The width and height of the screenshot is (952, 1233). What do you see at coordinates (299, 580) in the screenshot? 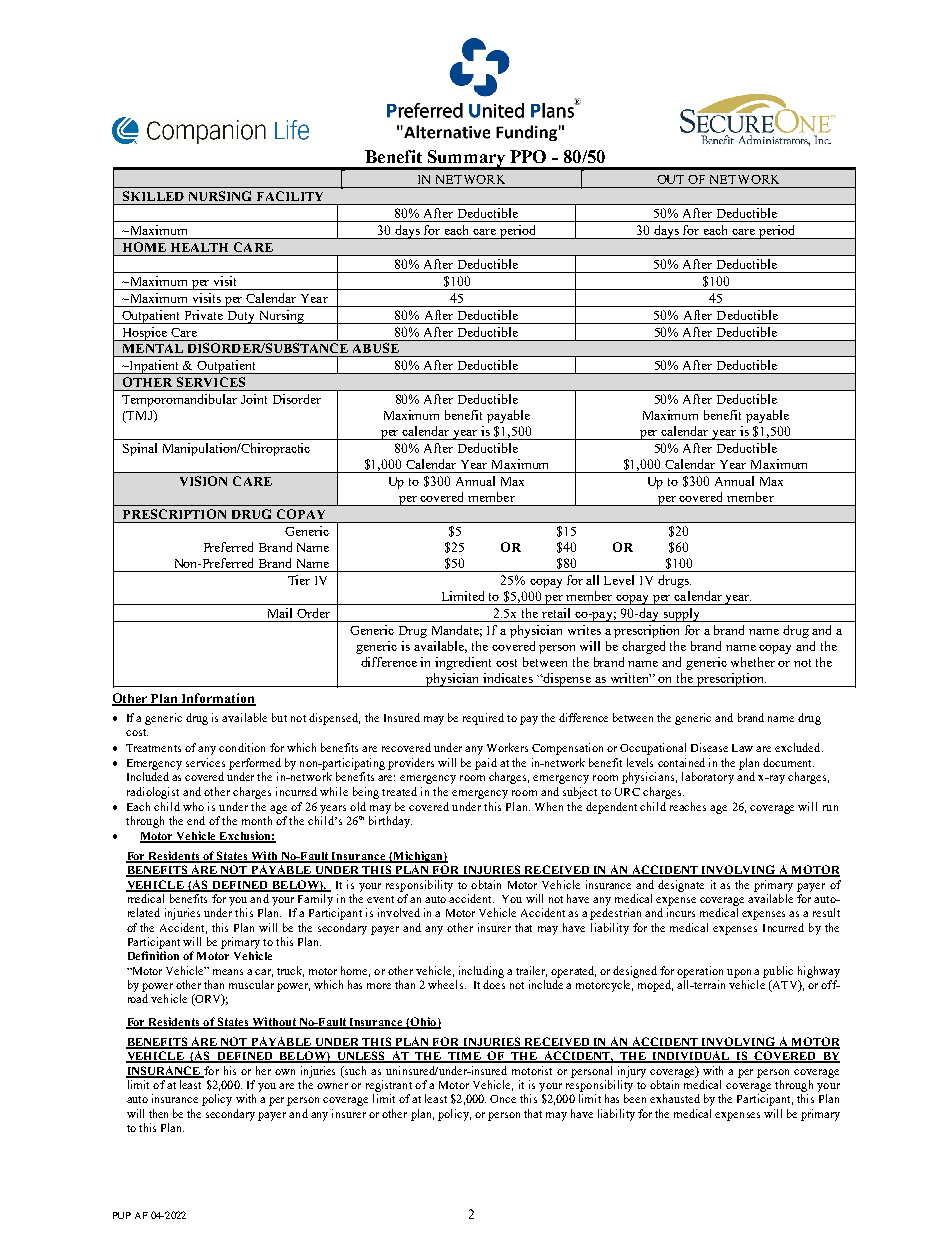
I see `Tier` at bounding box center [299, 580].
